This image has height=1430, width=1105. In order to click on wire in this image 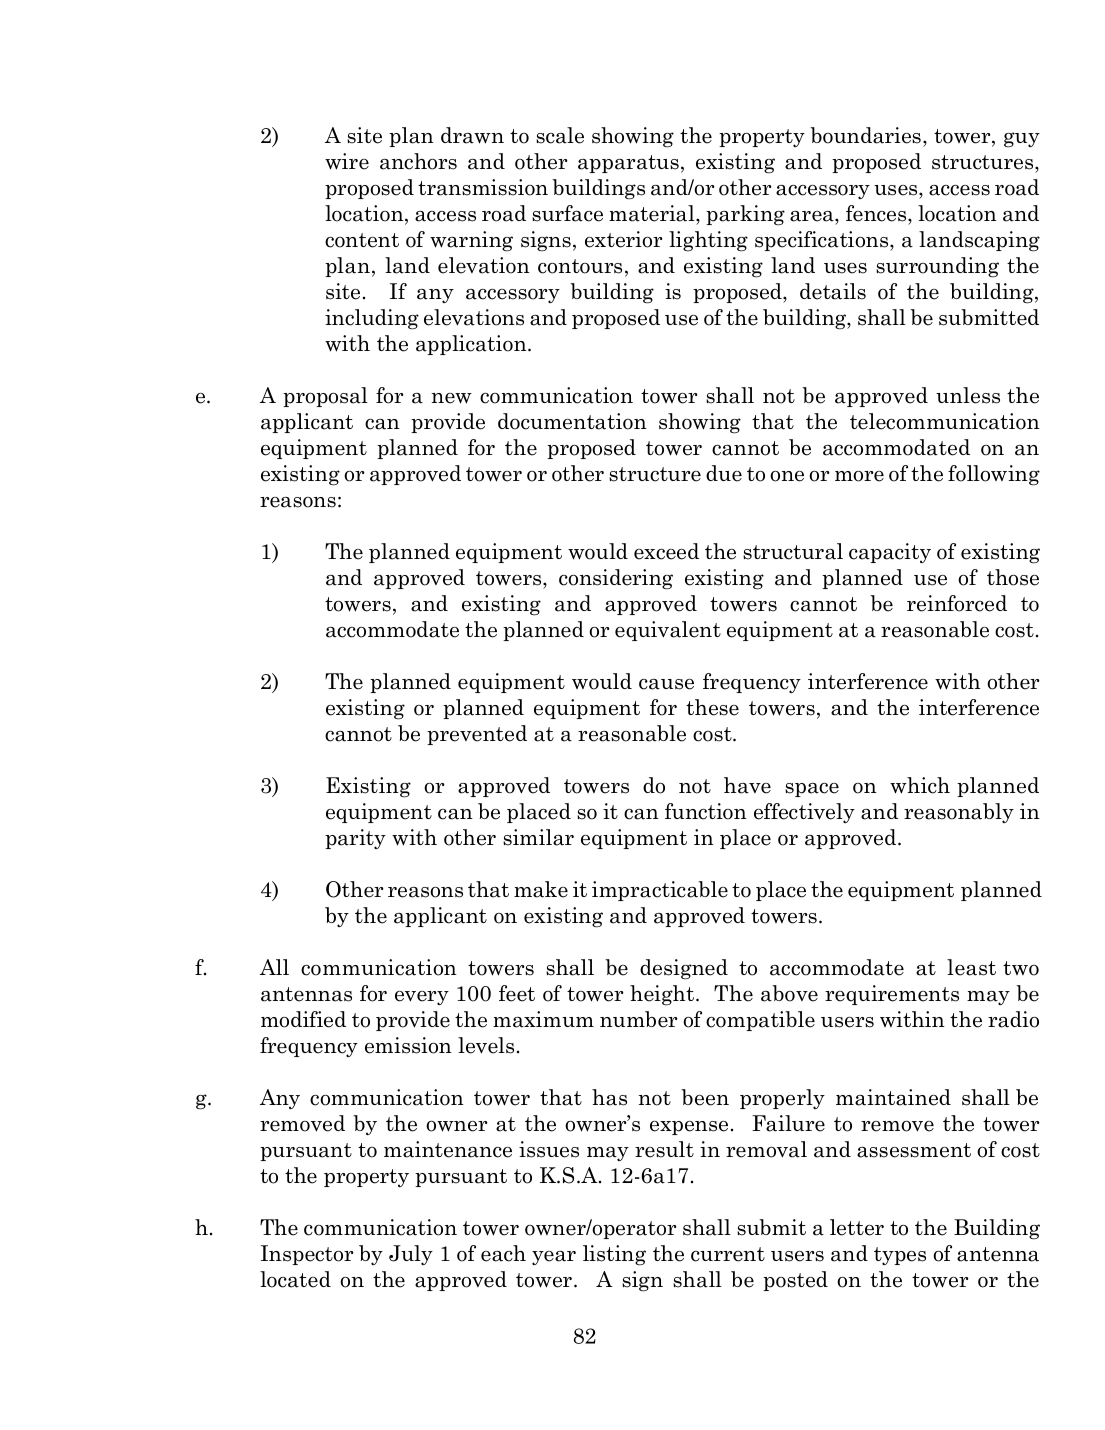, I will do `click(347, 161)`.
